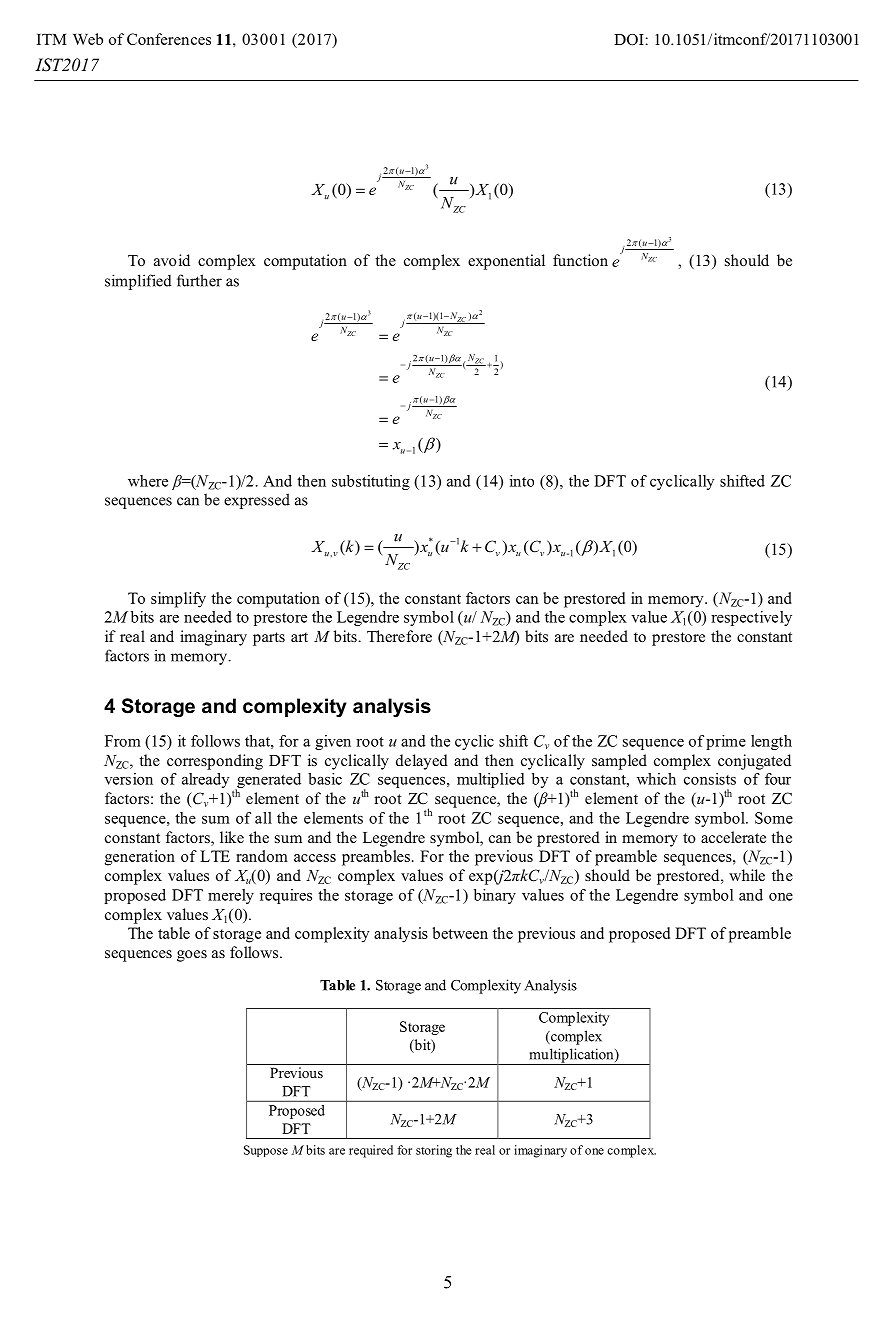  What do you see at coordinates (138, 282) in the screenshot?
I see `simplified` at bounding box center [138, 282].
